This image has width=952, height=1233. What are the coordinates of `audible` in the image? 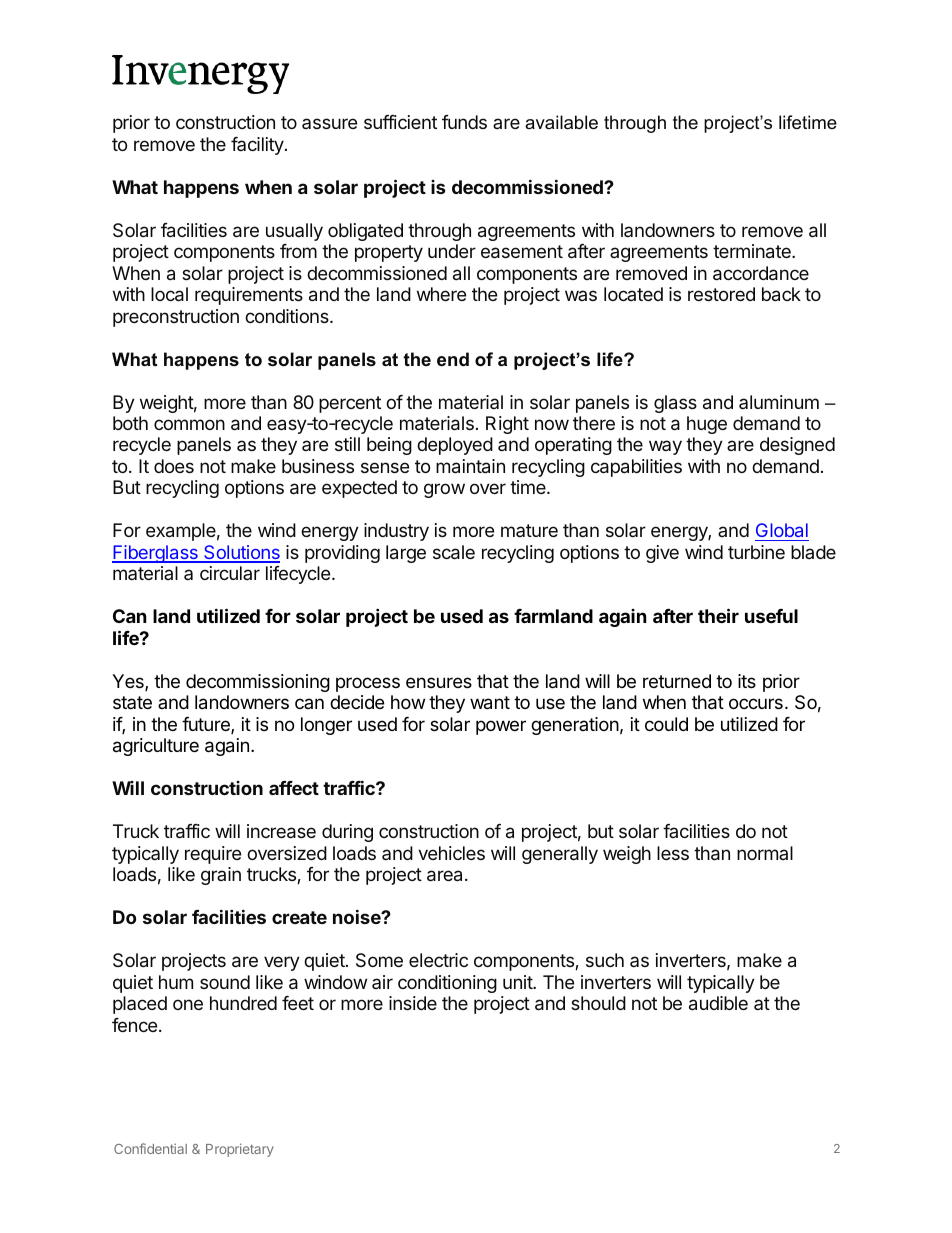 It's located at (718, 1003).
